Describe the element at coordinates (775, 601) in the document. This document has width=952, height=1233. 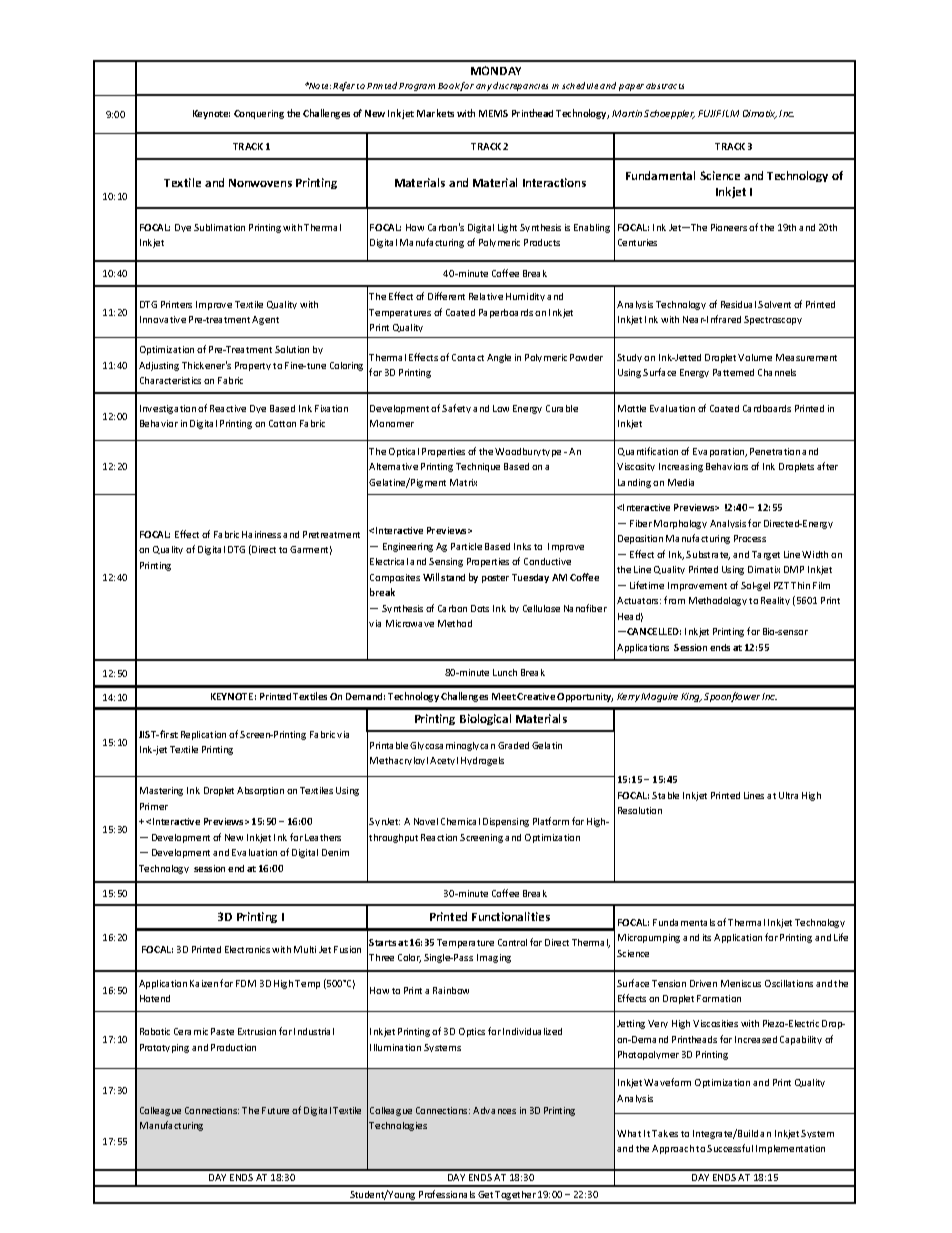
I see `Reality` at that location.
